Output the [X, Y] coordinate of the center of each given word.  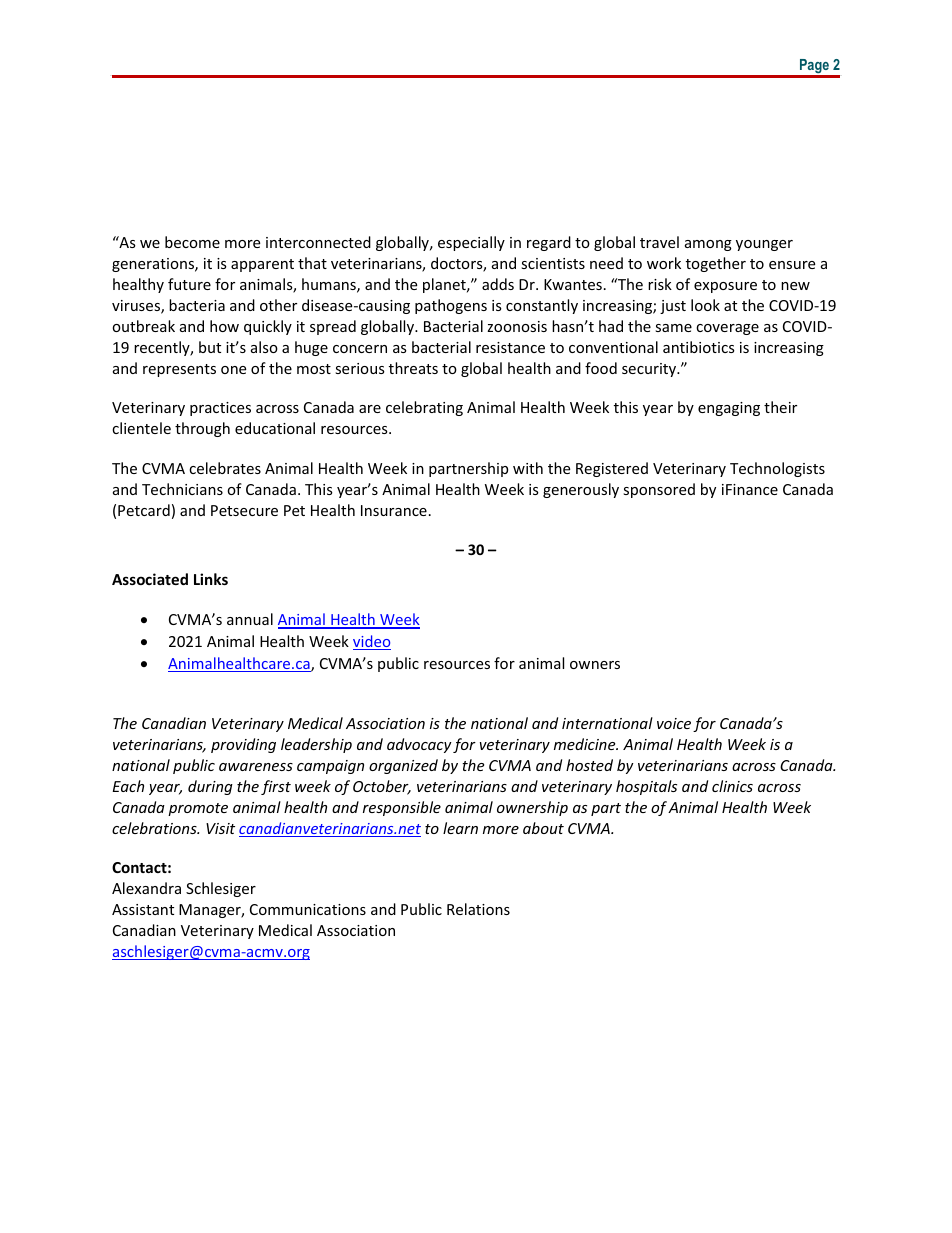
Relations [478, 909]
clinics [732, 786]
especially [471, 243]
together [716, 264]
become [192, 242]
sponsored [659, 490]
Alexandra [146, 888]
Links [211, 579]
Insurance [394, 510]
